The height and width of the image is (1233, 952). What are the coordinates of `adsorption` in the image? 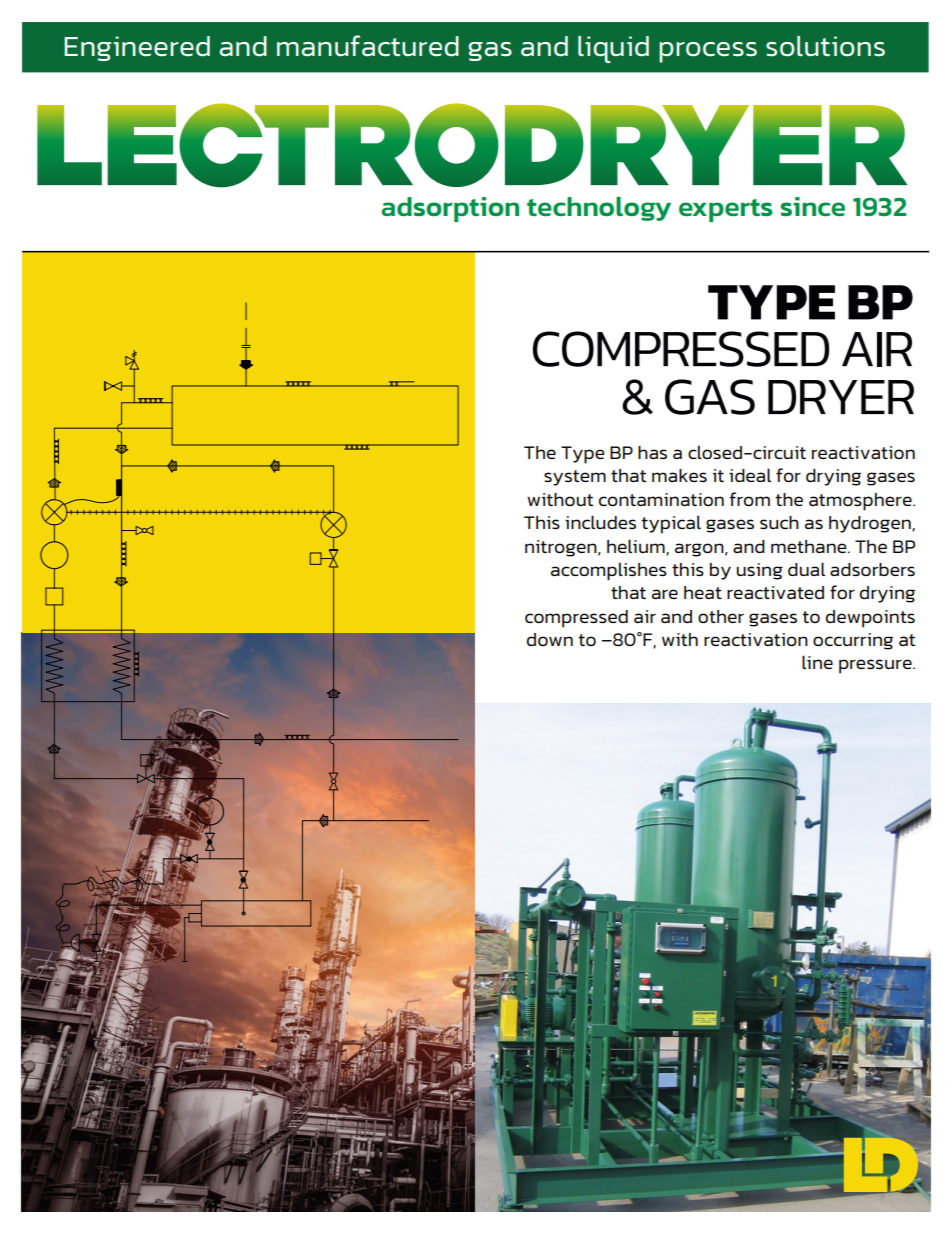 It's located at (450, 209).
